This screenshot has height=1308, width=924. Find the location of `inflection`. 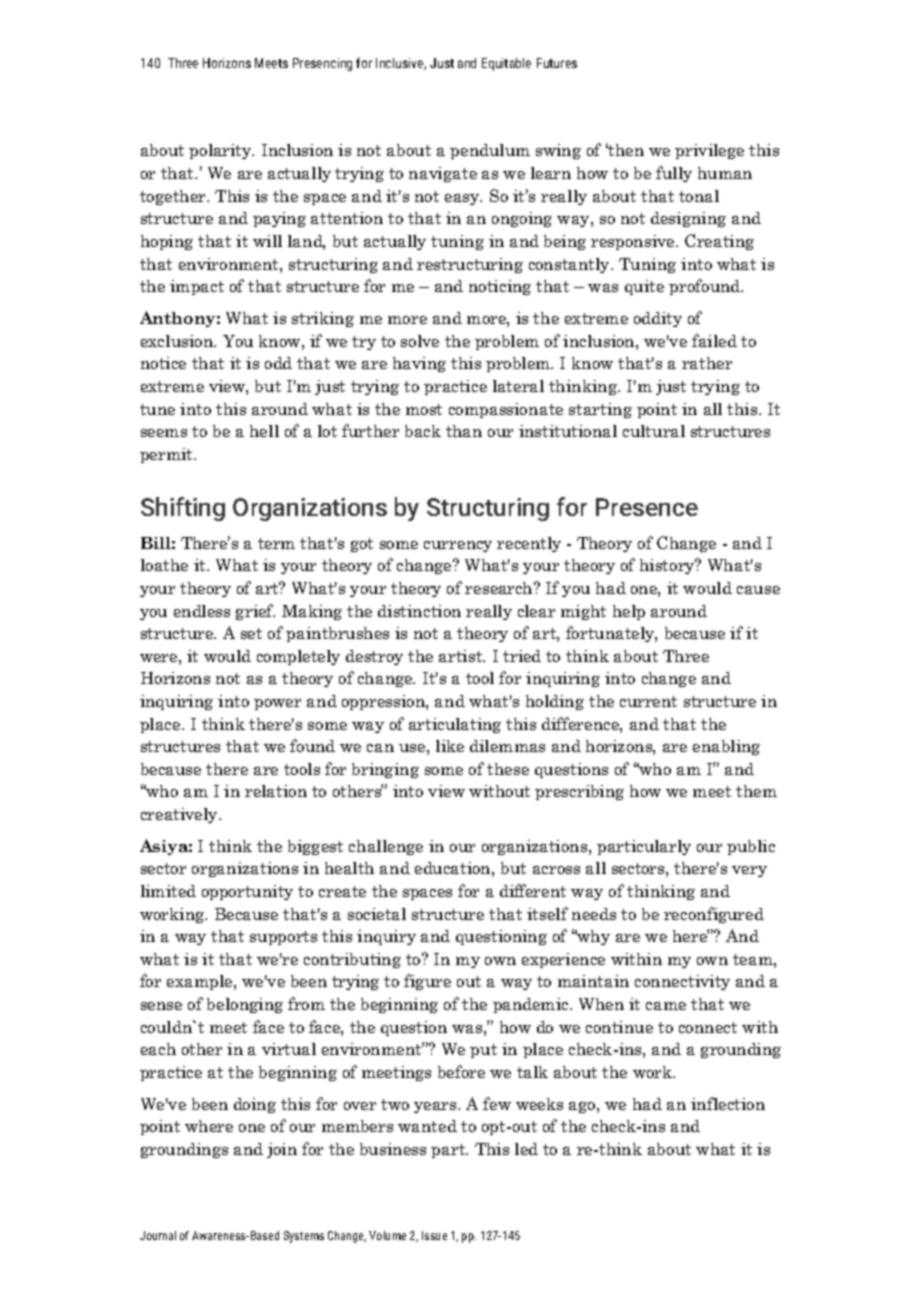

inflection is located at coordinates (728, 1103).
